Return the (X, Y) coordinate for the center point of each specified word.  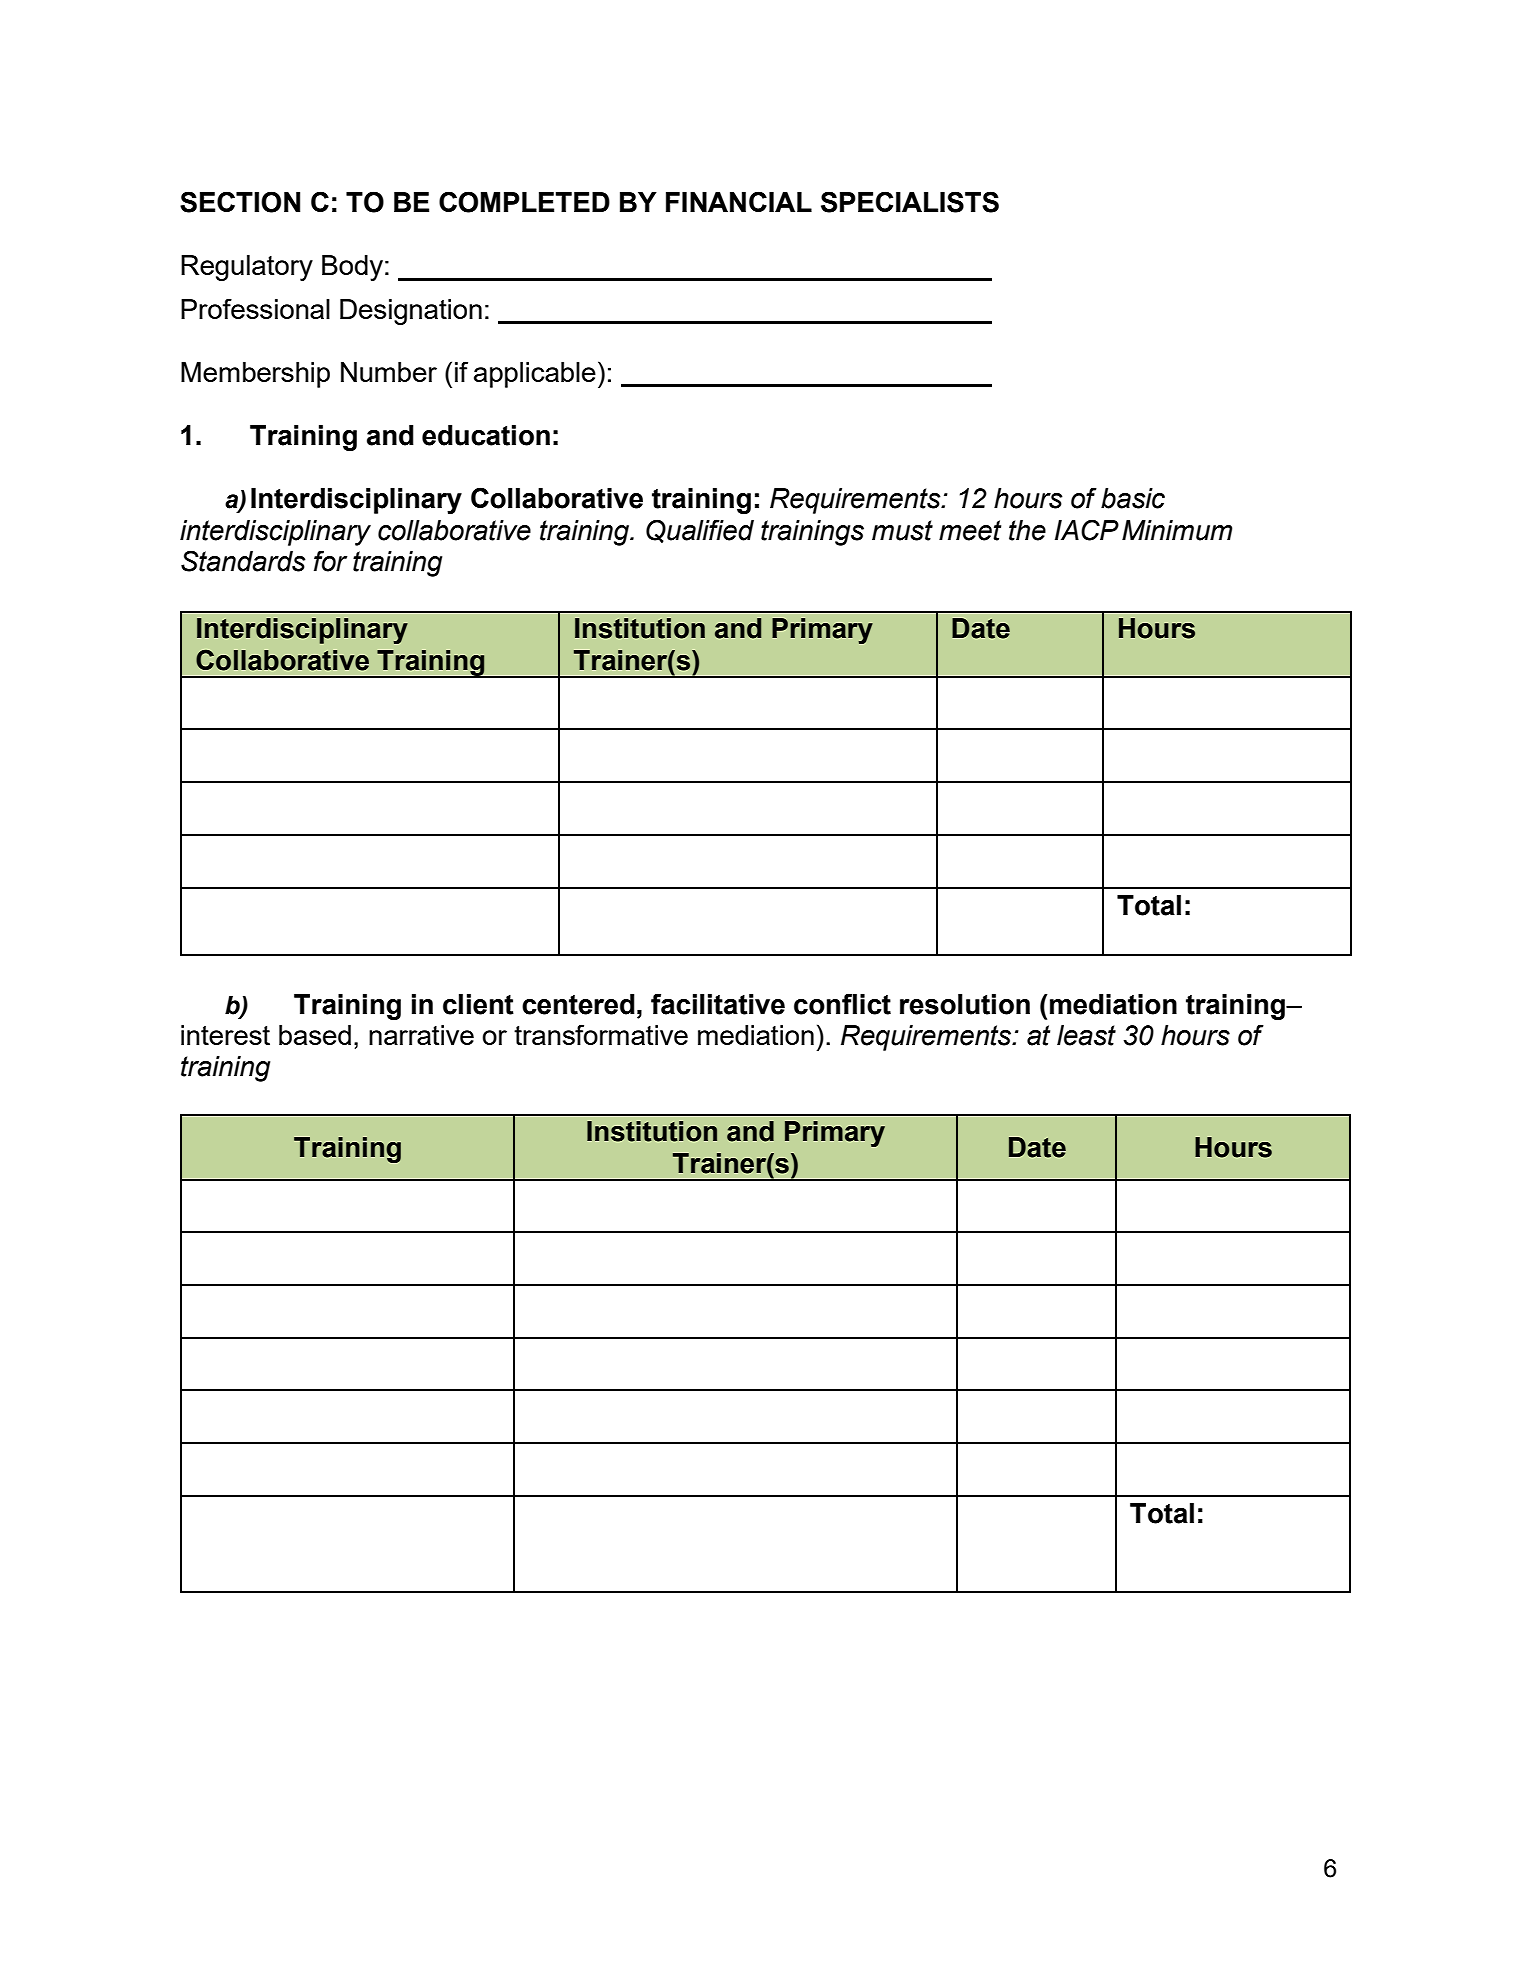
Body (352, 268)
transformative (601, 1034)
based (315, 1035)
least (1086, 1035)
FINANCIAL (739, 201)
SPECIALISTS (910, 202)
